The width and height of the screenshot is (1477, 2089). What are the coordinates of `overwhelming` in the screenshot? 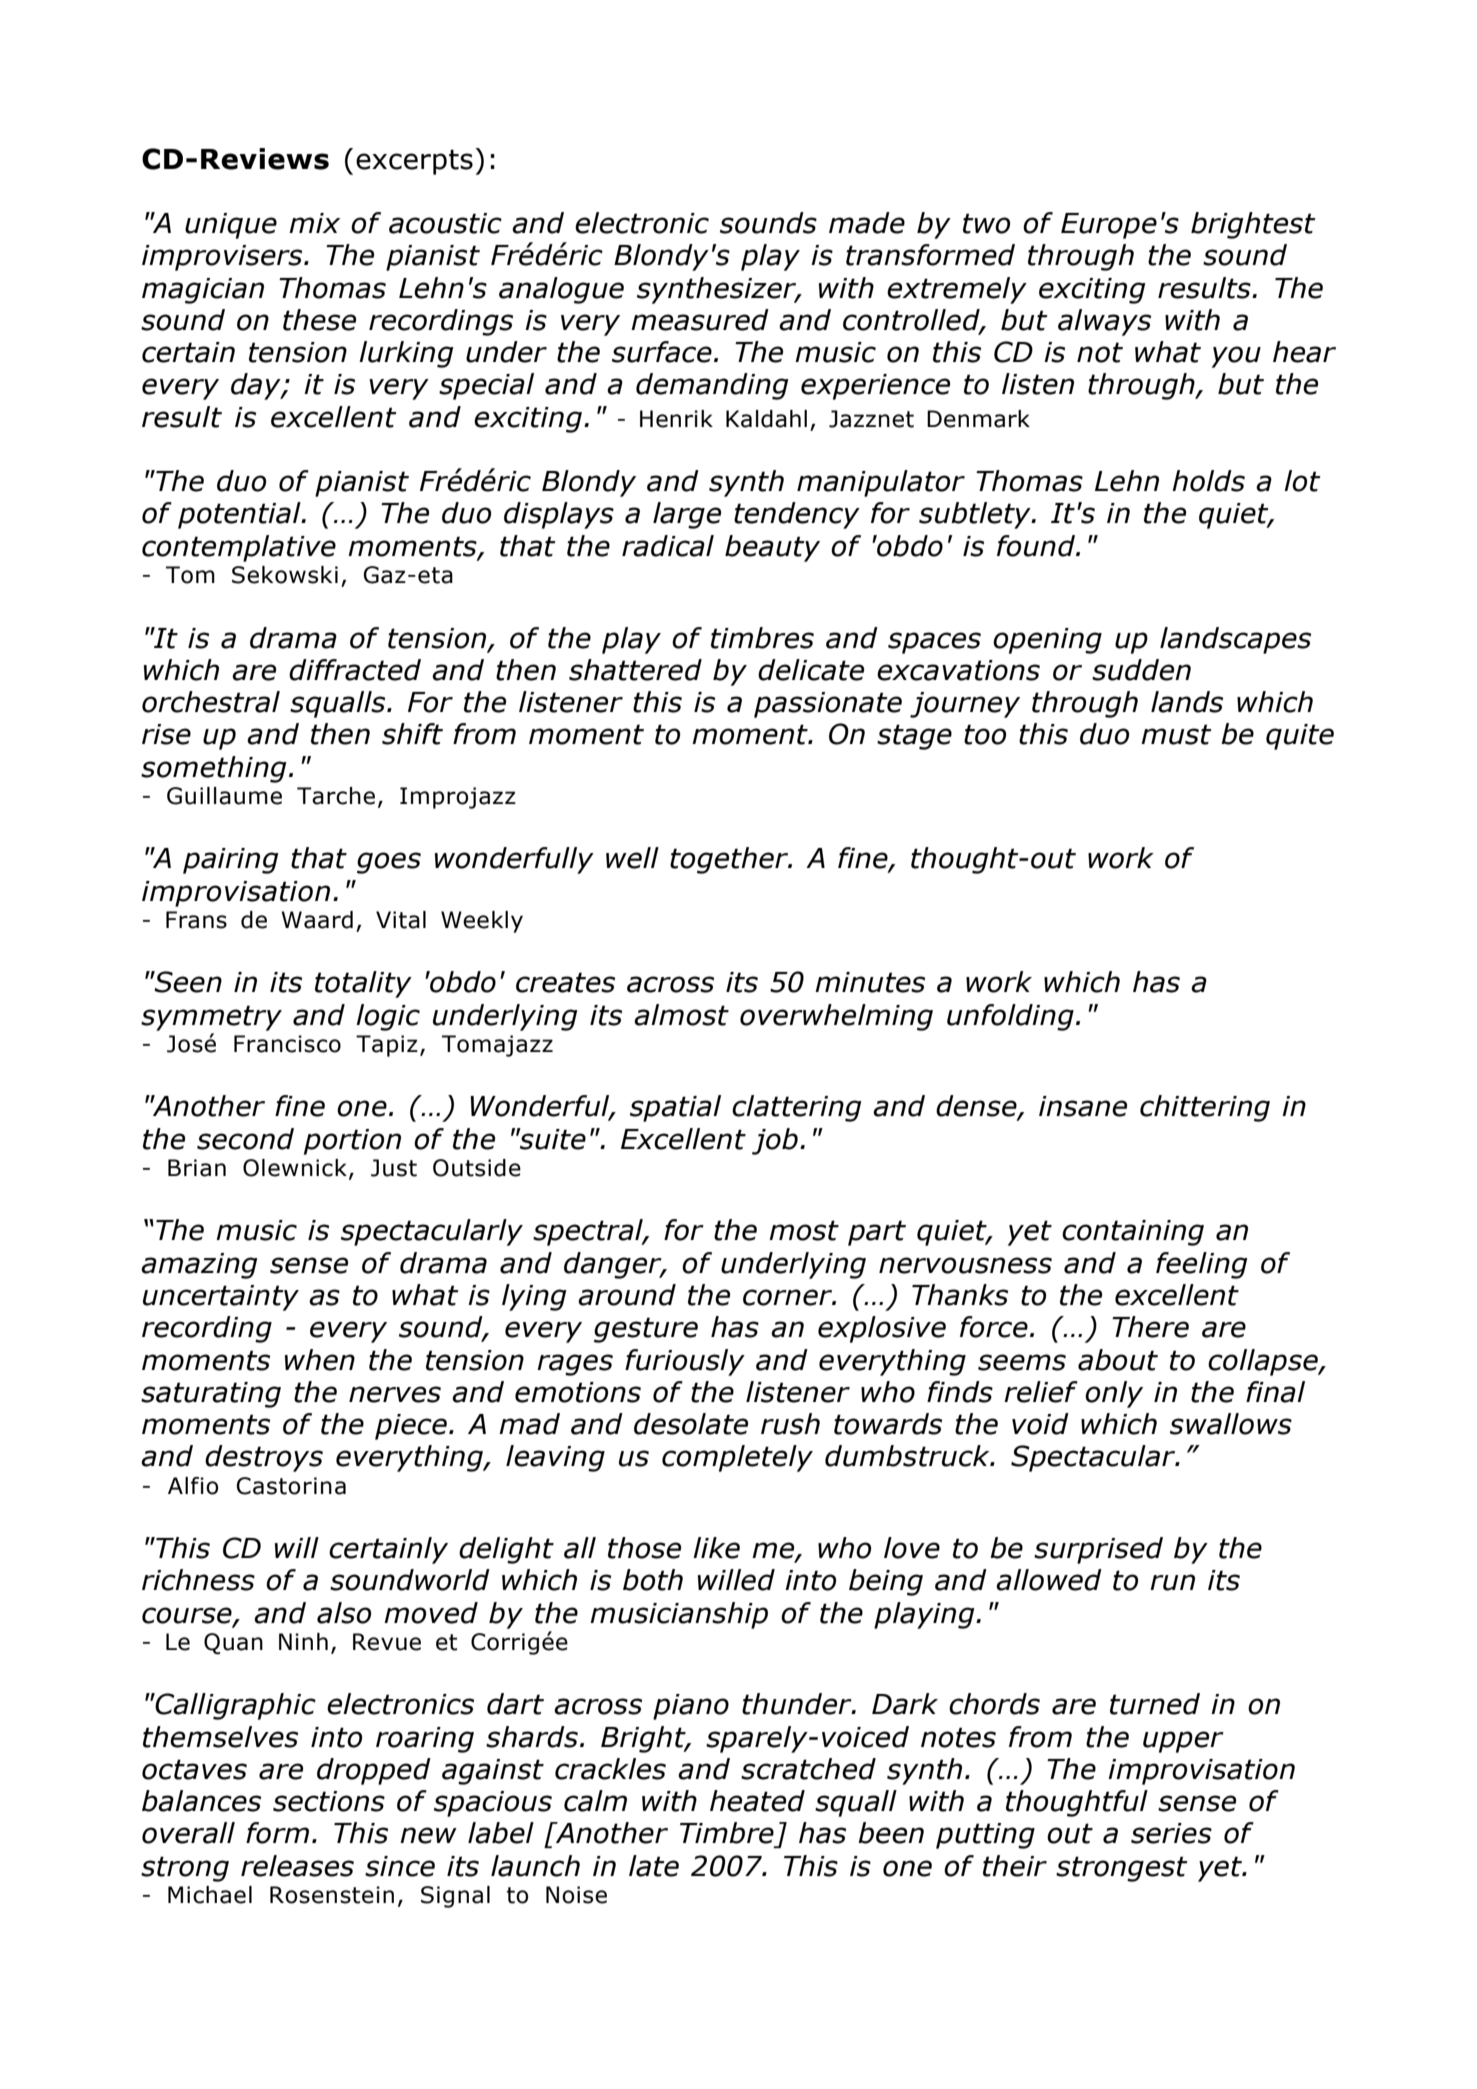 It's located at (836, 1017).
